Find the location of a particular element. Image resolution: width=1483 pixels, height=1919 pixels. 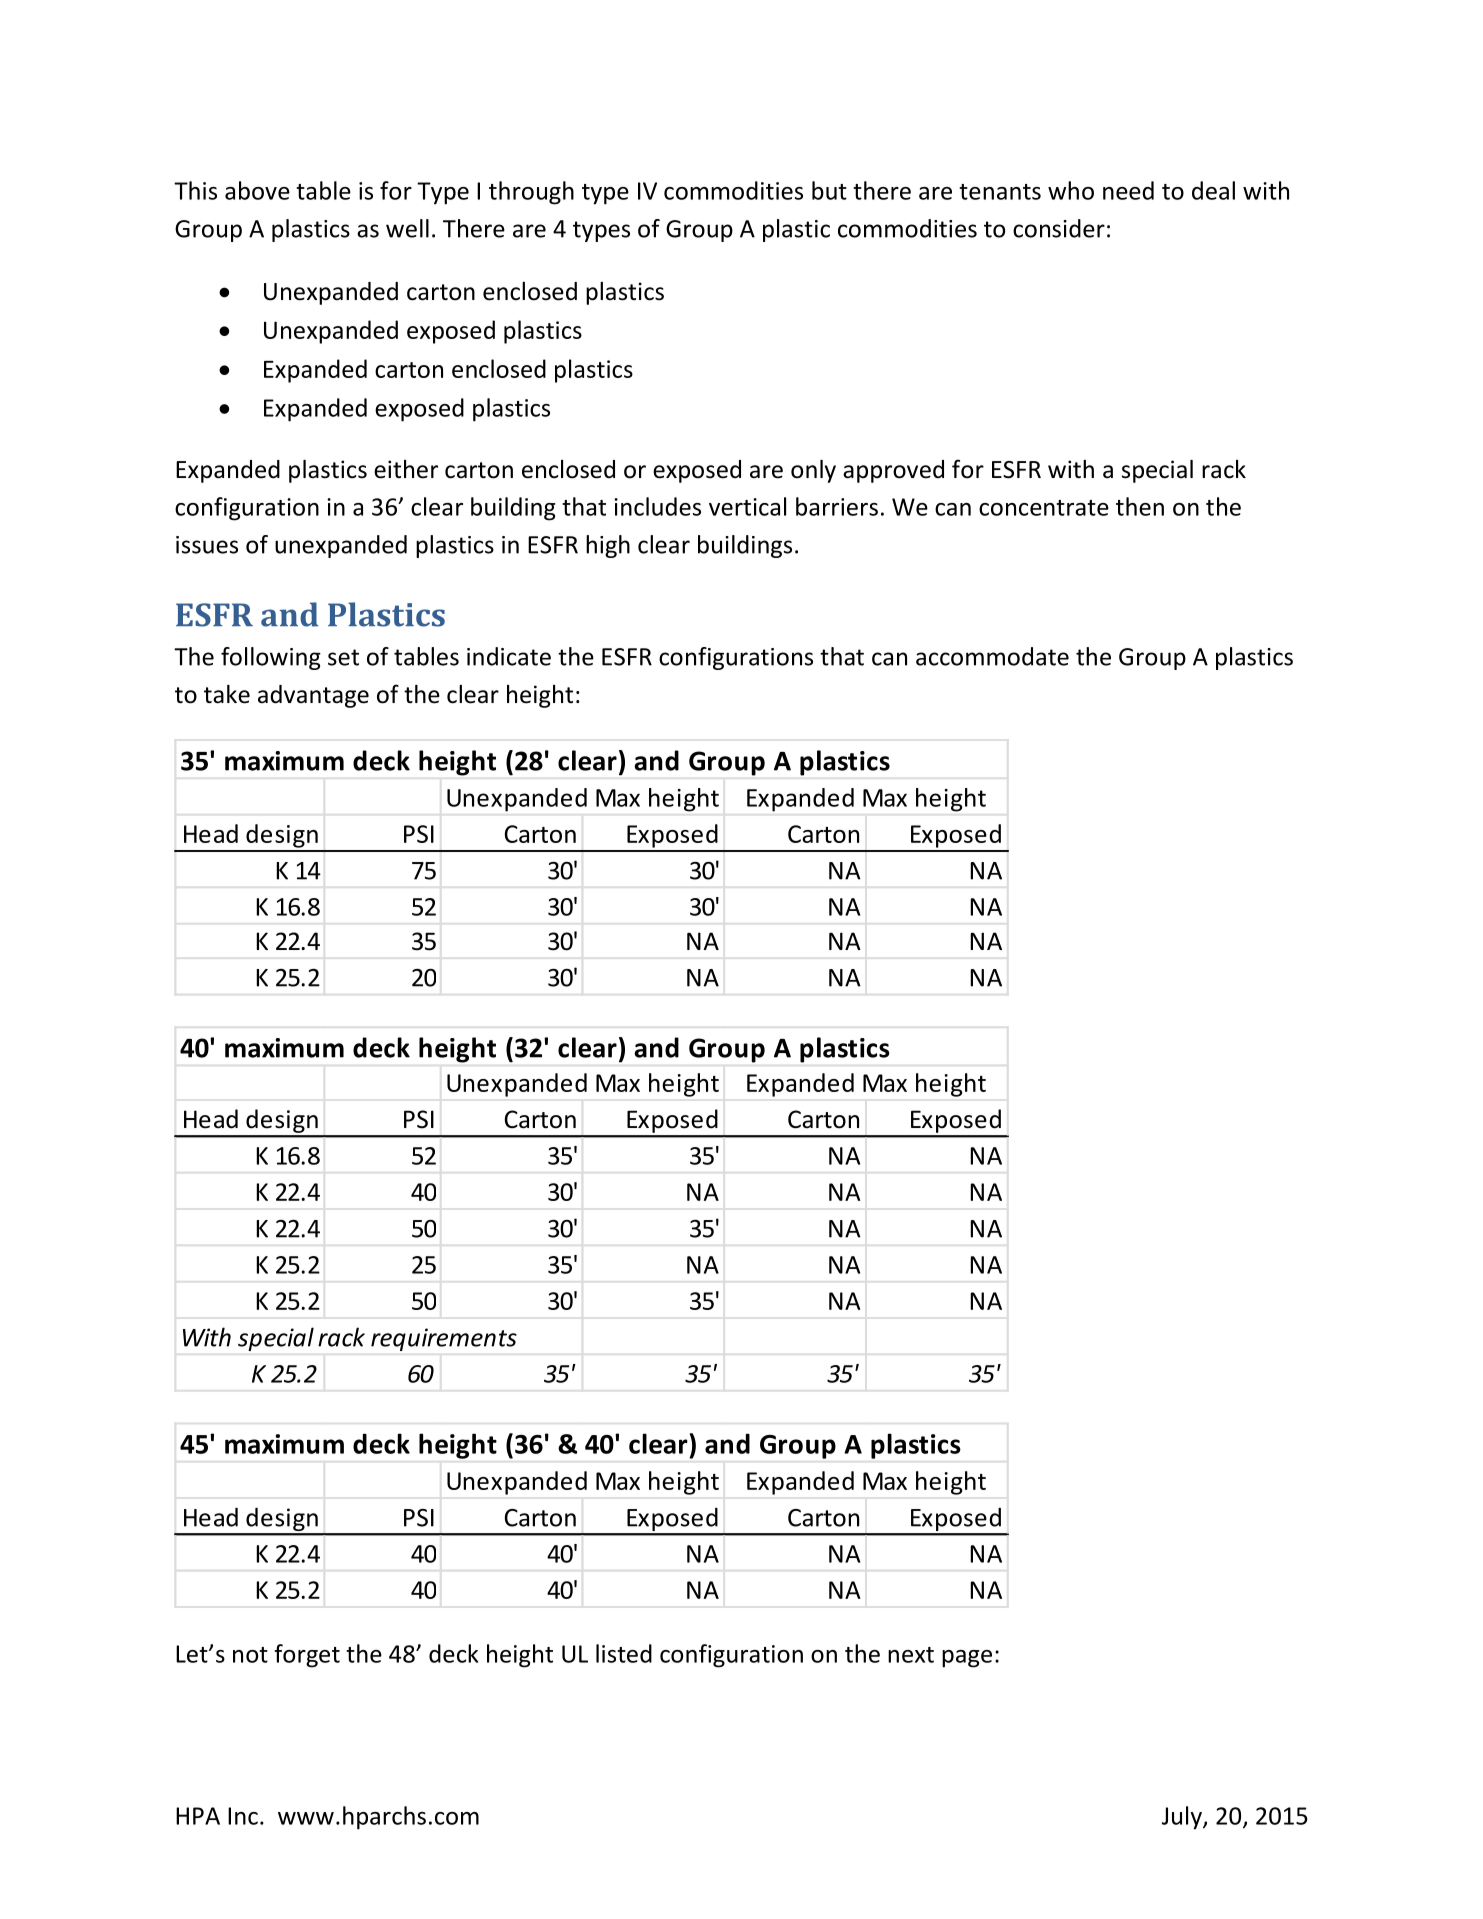

advantage is located at coordinates (313, 696).
